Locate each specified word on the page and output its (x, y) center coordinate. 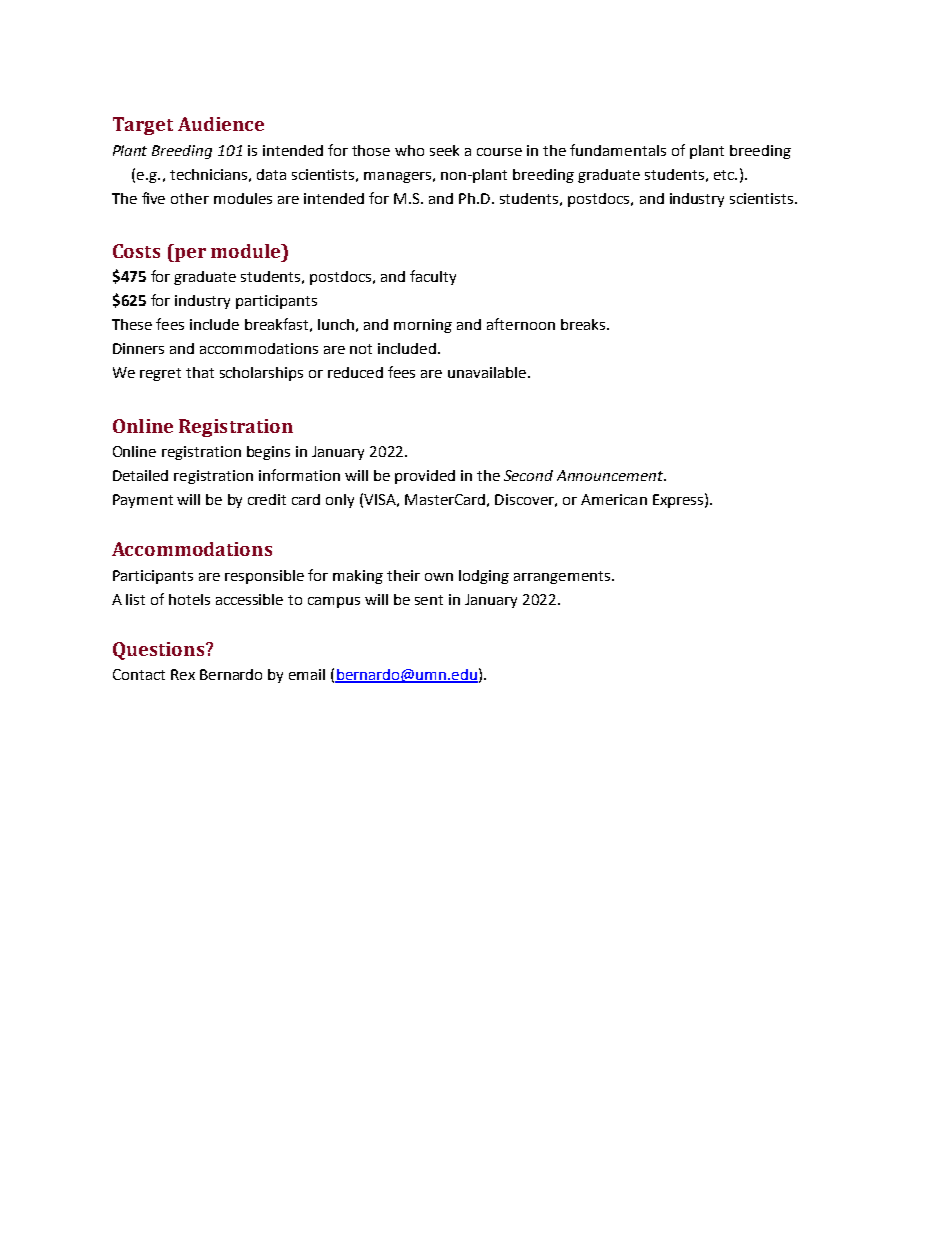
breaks (584, 324)
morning (423, 326)
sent (429, 600)
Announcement (611, 475)
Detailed (140, 475)
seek (444, 150)
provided (425, 477)
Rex (183, 674)
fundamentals (618, 150)
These (132, 324)
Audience (221, 124)
